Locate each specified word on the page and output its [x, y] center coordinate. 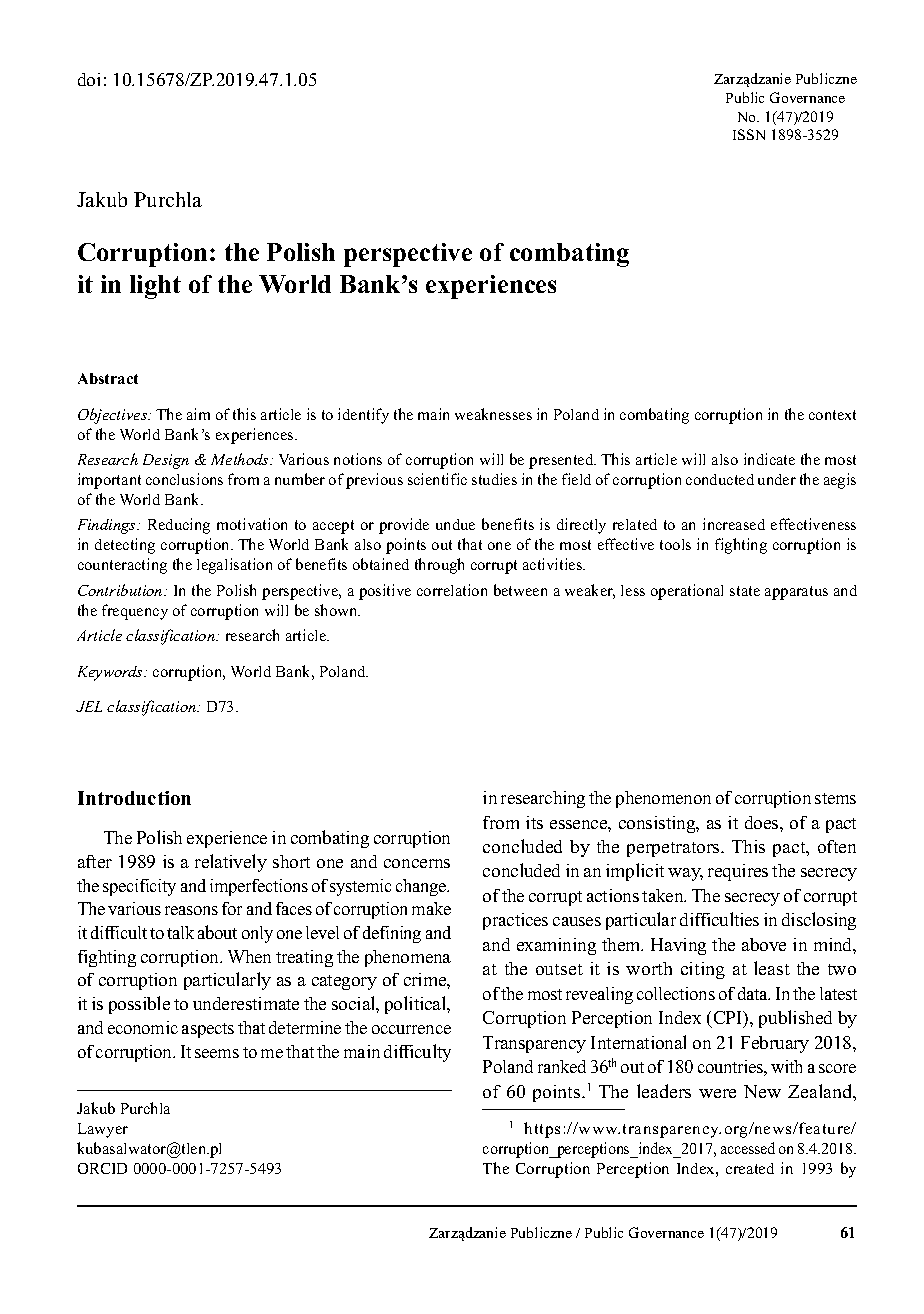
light [155, 287]
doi [89, 79]
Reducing [179, 526]
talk [180, 932]
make [431, 908]
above [764, 944]
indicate [769, 459]
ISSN [749, 134]
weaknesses [493, 414]
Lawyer [103, 1130]
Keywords [111, 673]
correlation [452, 590]
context [832, 415]
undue [455, 524]
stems [835, 798]
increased [734, 524]
